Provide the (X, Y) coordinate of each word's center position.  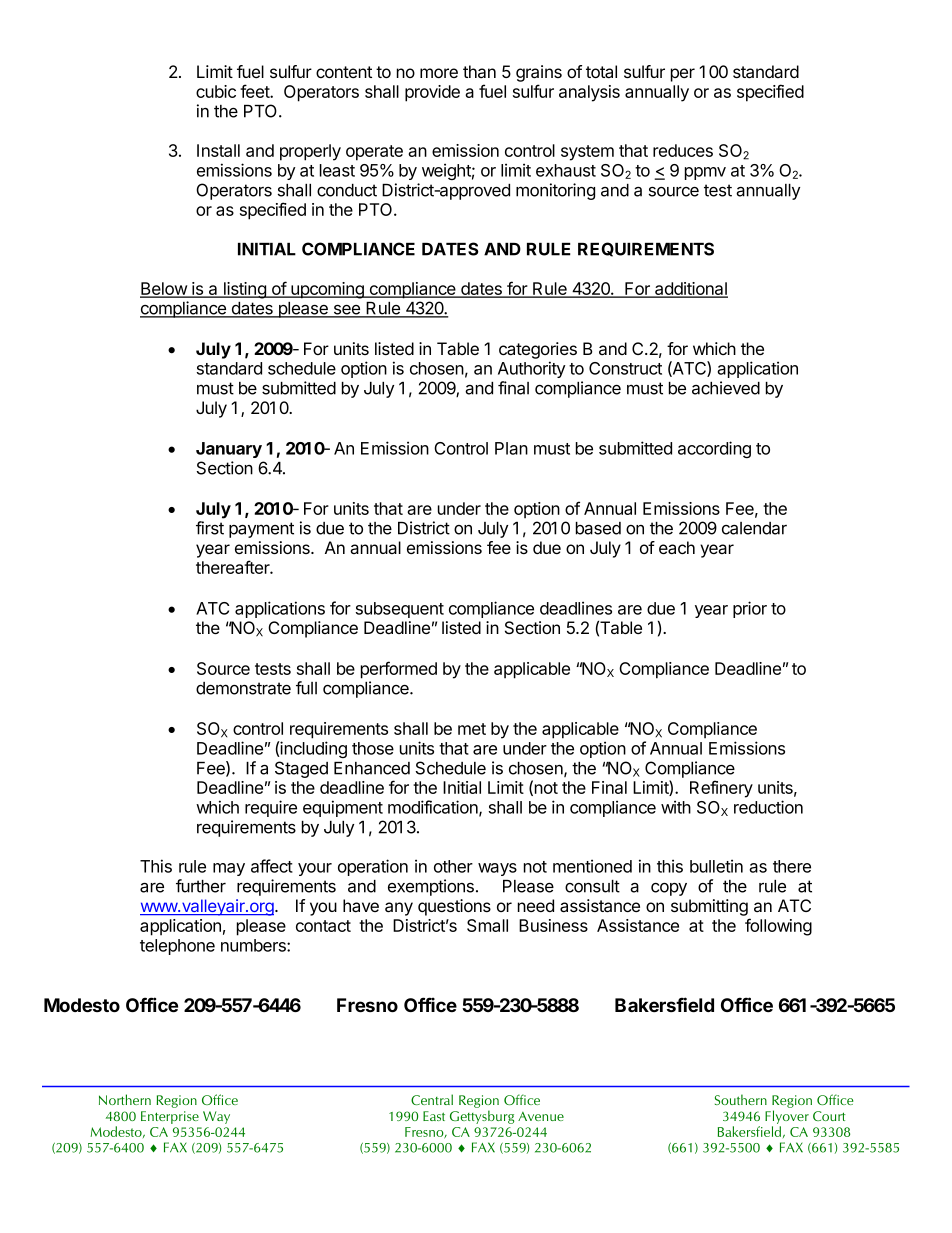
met (472, 729)
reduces (683, 150)
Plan (511, 448)
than (479, 71)
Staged (301, 769)
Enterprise (170, 1117)
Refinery (721, 789)
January (229, 450)
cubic (216, 91)
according (714, 449)
